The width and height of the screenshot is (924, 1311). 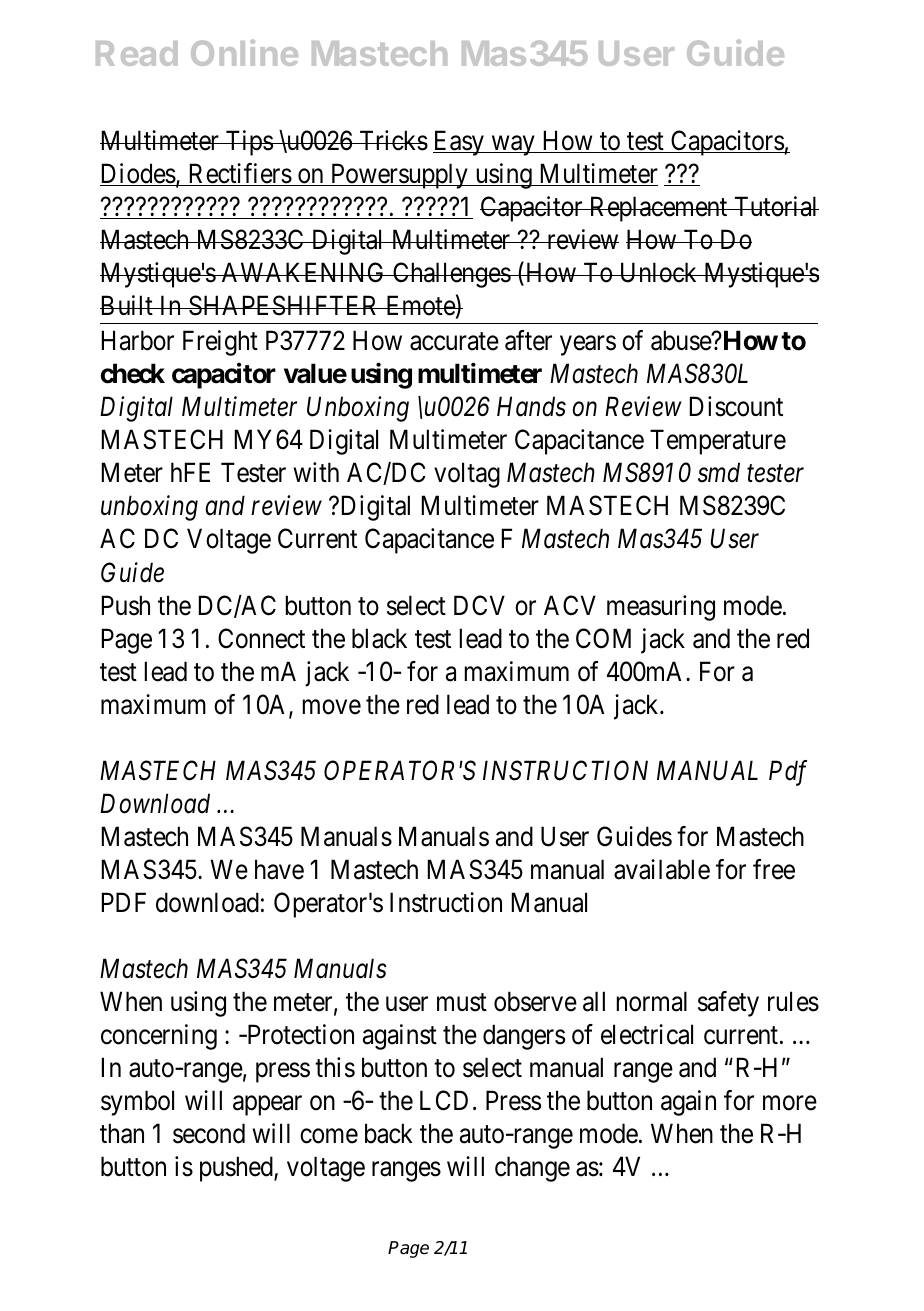 I want to click on Replacement, so click(x=658, y=209).
